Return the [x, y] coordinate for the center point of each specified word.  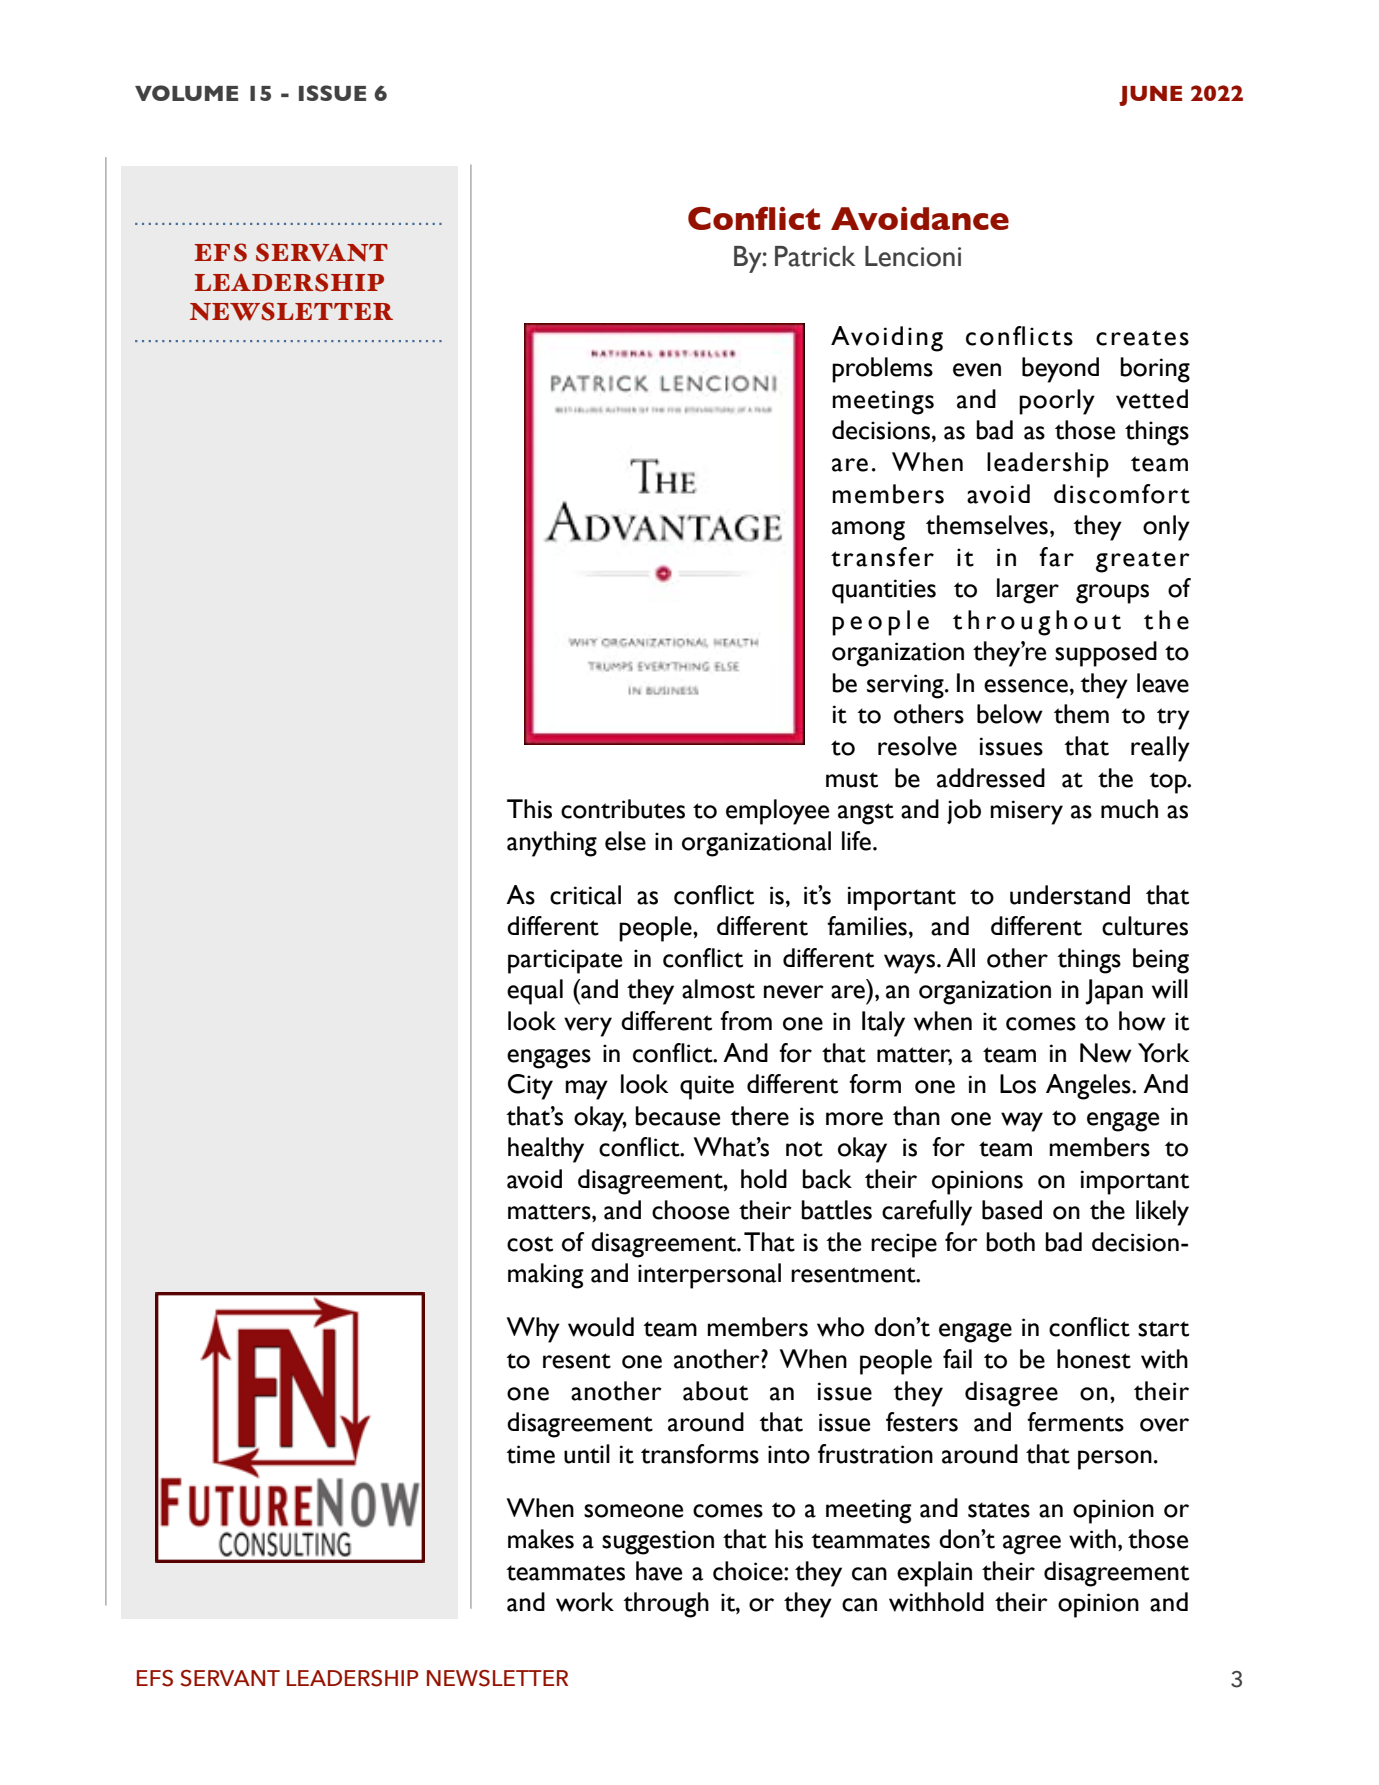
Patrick [815, 256]
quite [707, 1087]
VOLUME [186, 93]
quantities [884, 591]
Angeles [1089, 1087]
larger [1028, 591]
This [529, 809]
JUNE [1150, 96]
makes [541, 1539]
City [530, 1087]
